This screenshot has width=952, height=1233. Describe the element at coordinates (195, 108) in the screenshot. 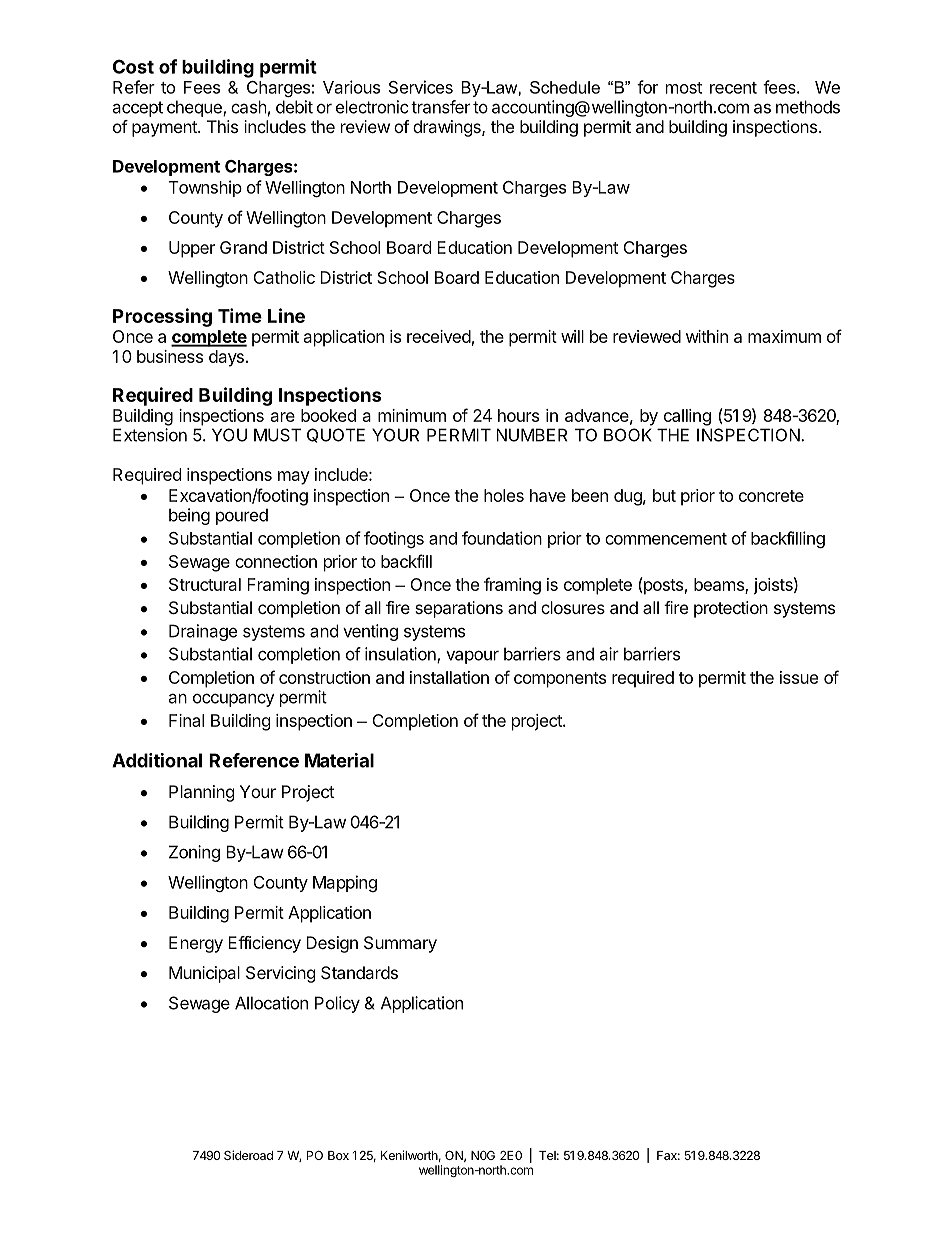

I see `cheque` at that location.
